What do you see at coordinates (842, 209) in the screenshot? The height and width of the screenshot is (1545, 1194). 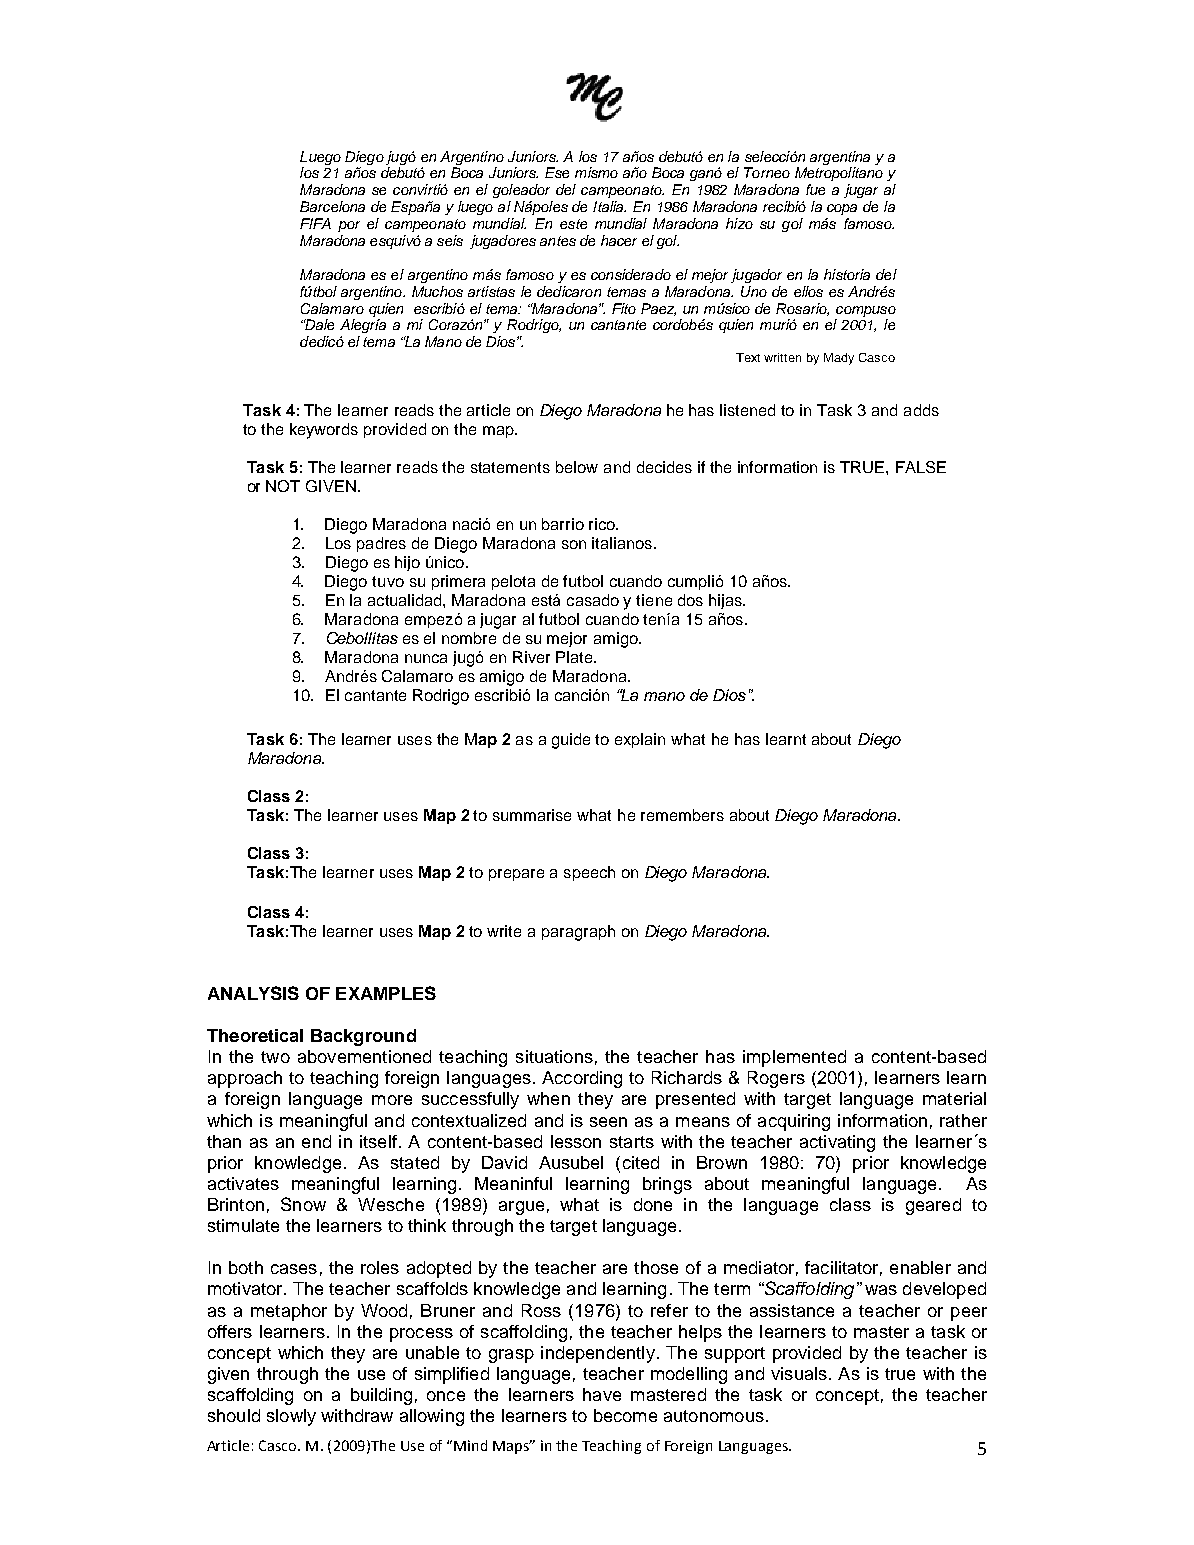 I see `copa` at bounding box center [842, 209].
